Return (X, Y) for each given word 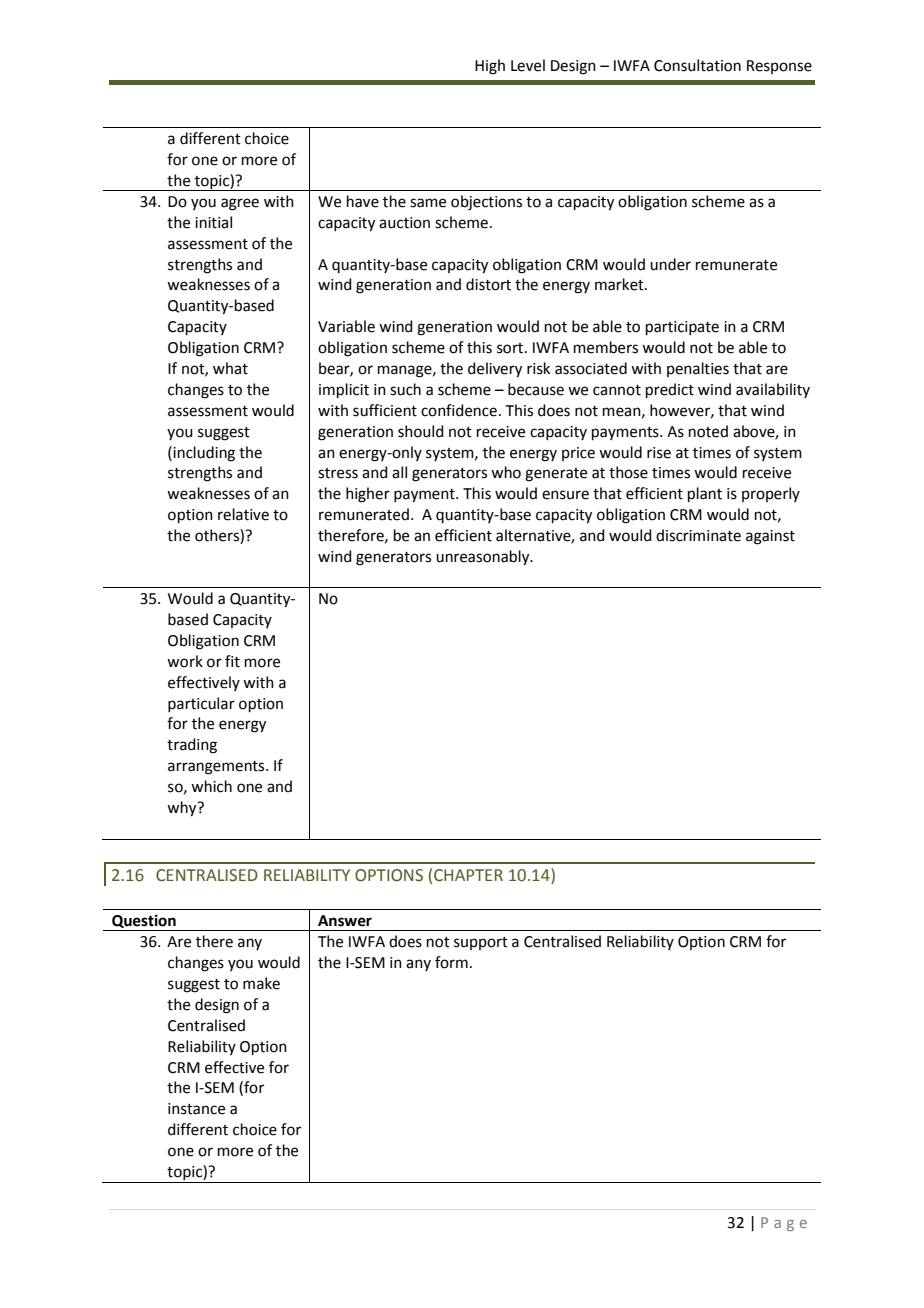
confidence (459, 410)
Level (528, 65)
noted (708, 431)
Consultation (697, 65)
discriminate (698, 535)
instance (196, 1109)
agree (240, 204)
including (203, 454)
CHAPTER (468, 875)
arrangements (217, 768)
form (451, 962)
